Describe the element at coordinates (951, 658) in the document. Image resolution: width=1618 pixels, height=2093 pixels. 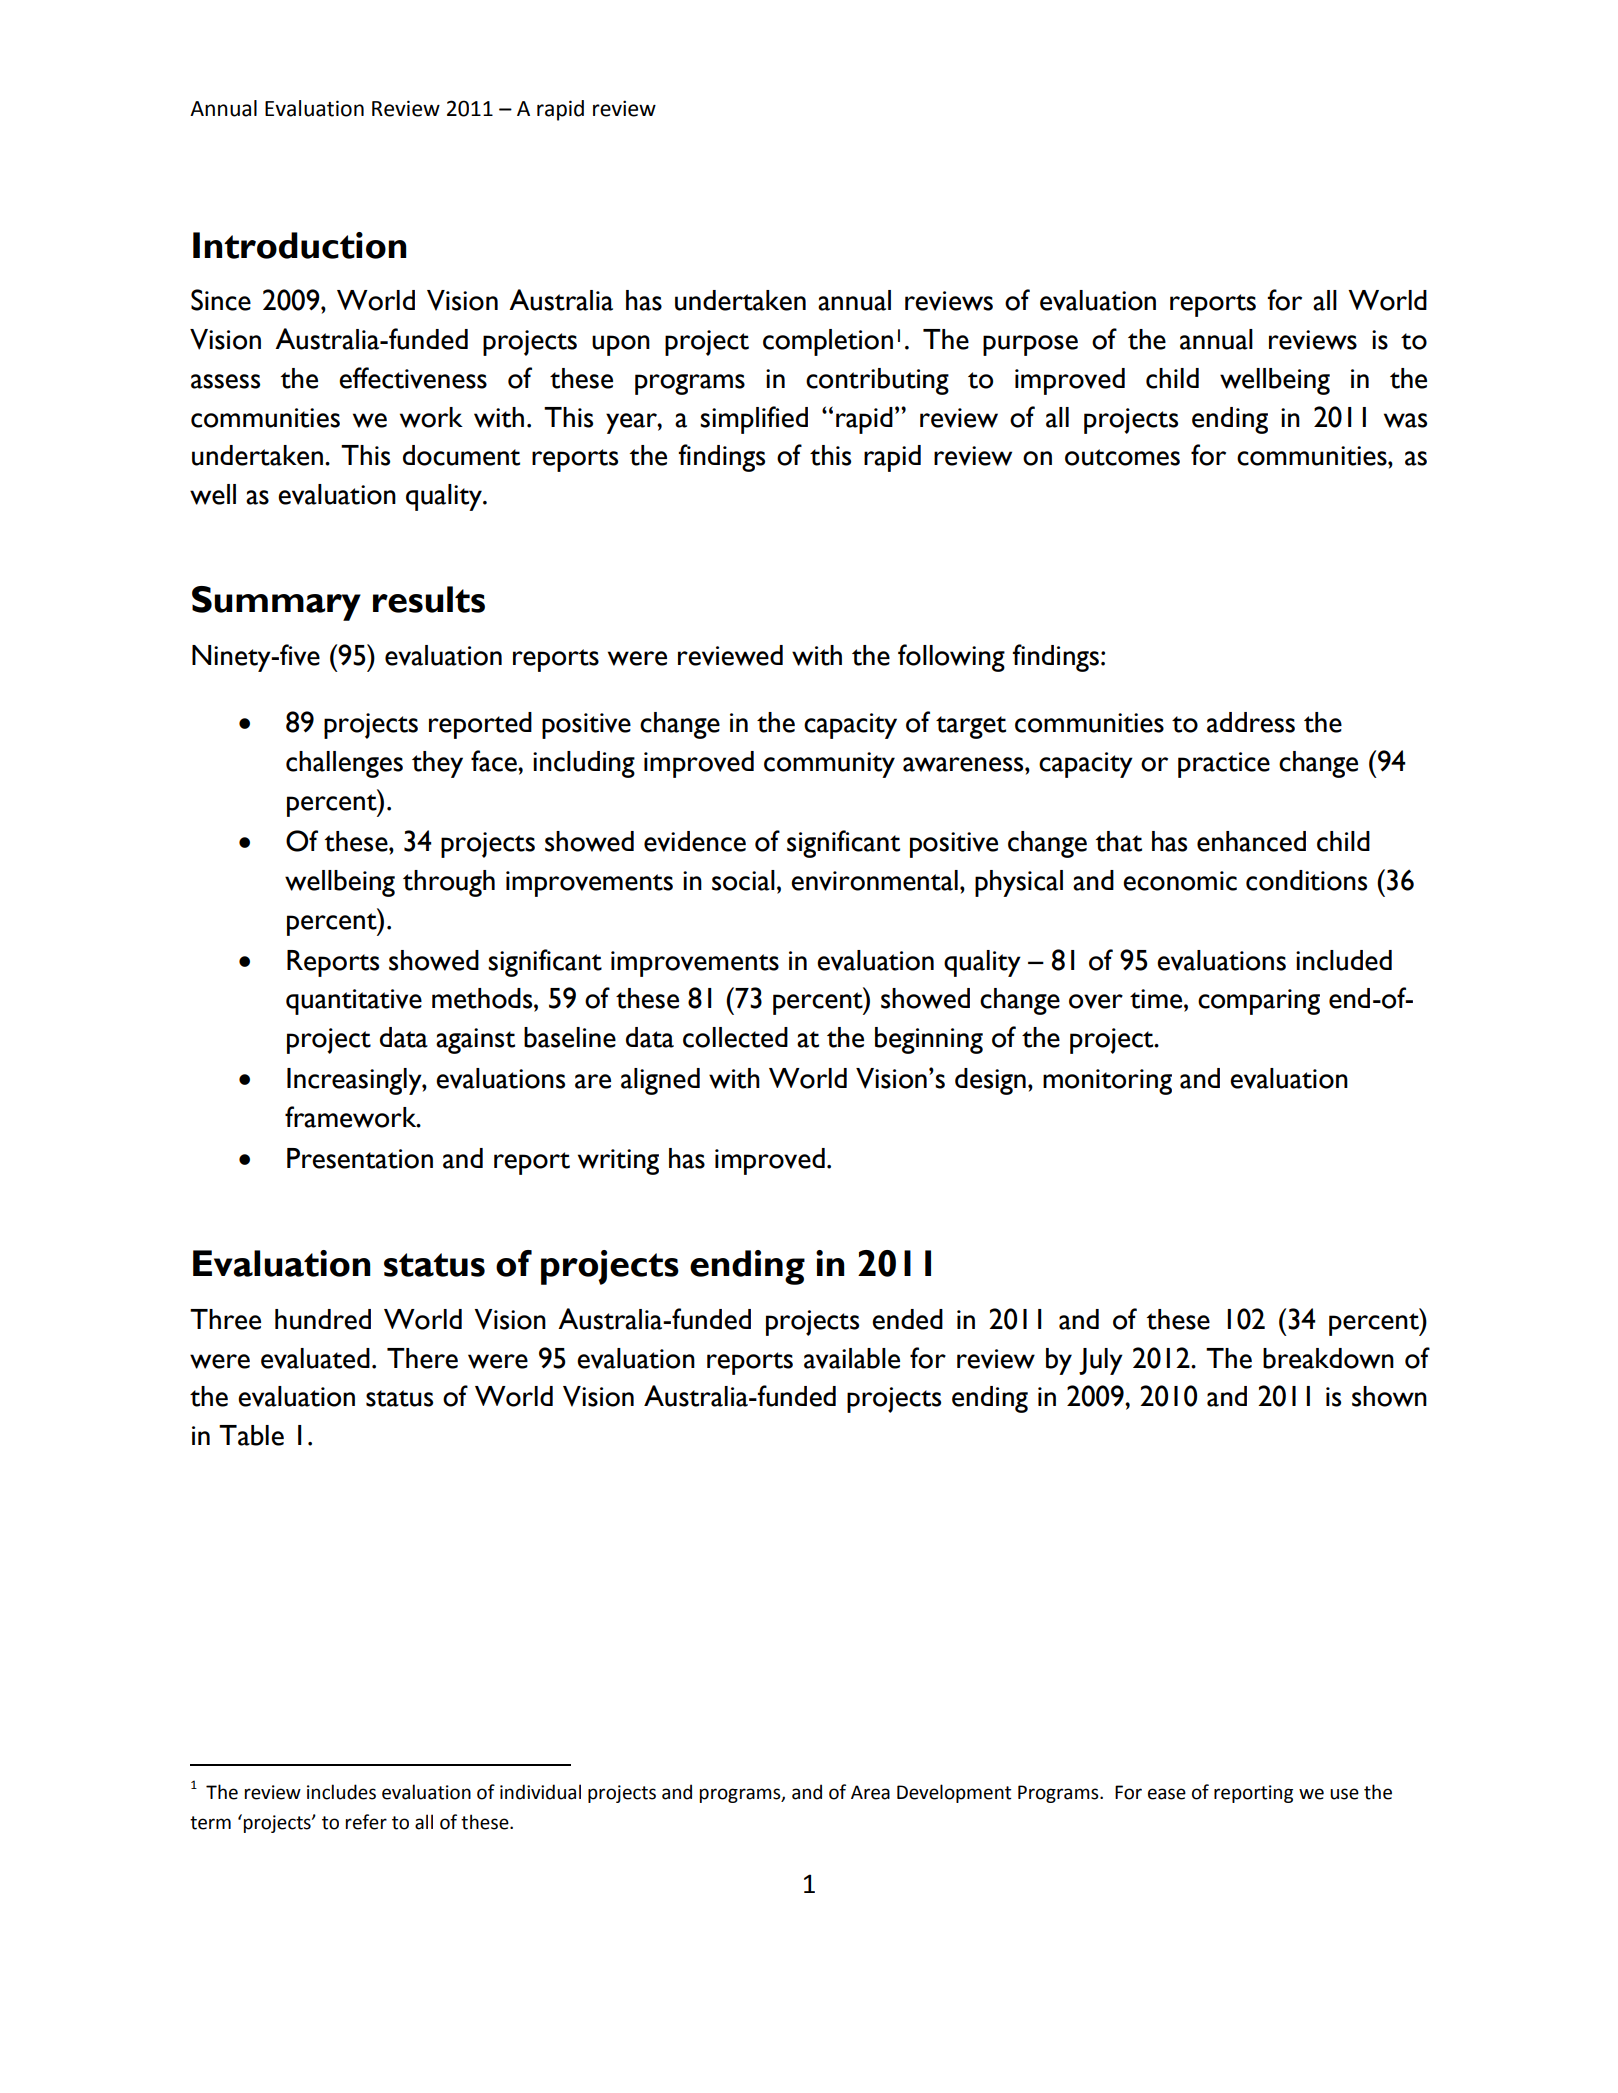
I see `following` at that location.
